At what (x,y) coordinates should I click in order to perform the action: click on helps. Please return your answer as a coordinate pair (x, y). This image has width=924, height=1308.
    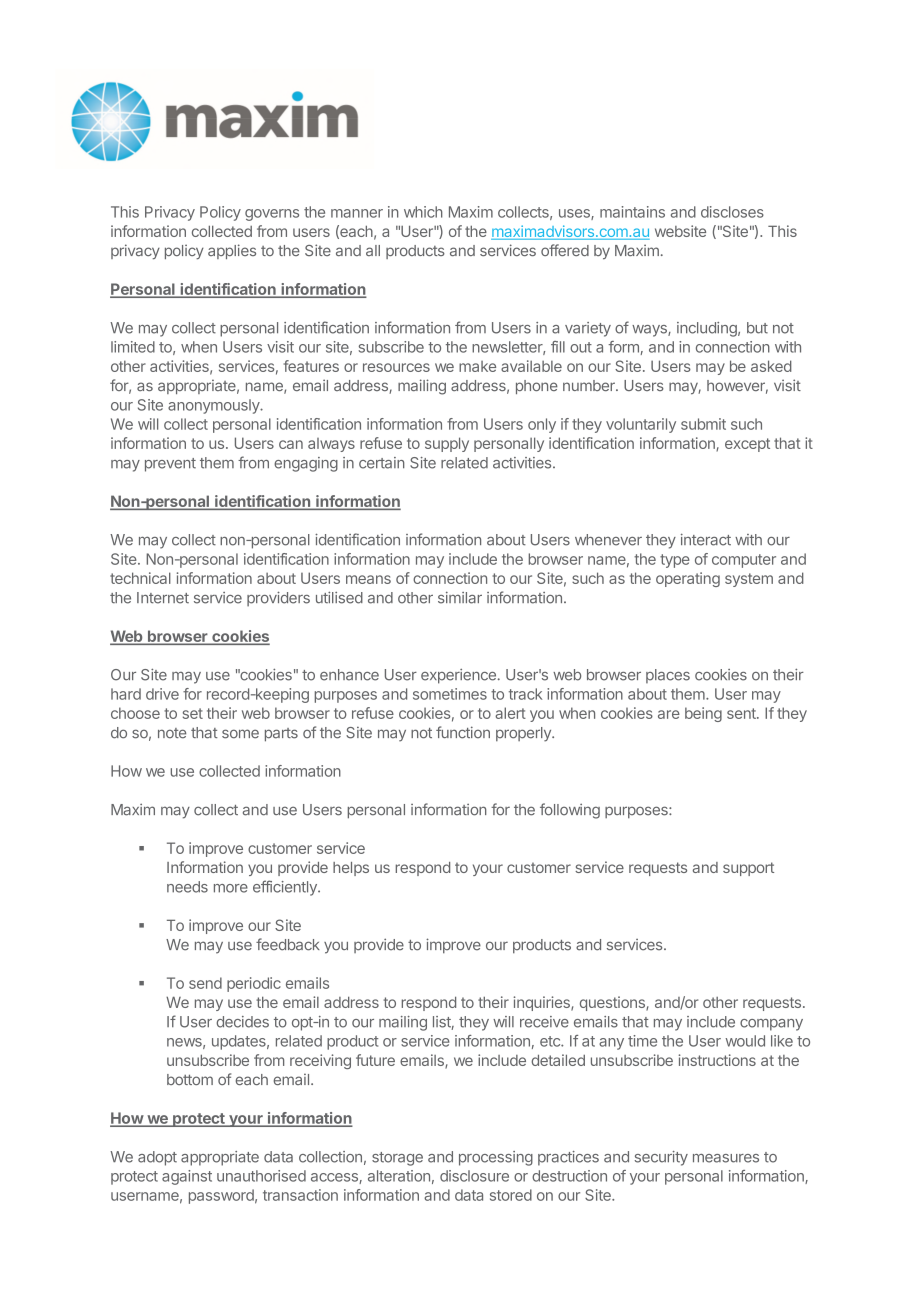
    Looking at the image, I should click on (351, 869).
